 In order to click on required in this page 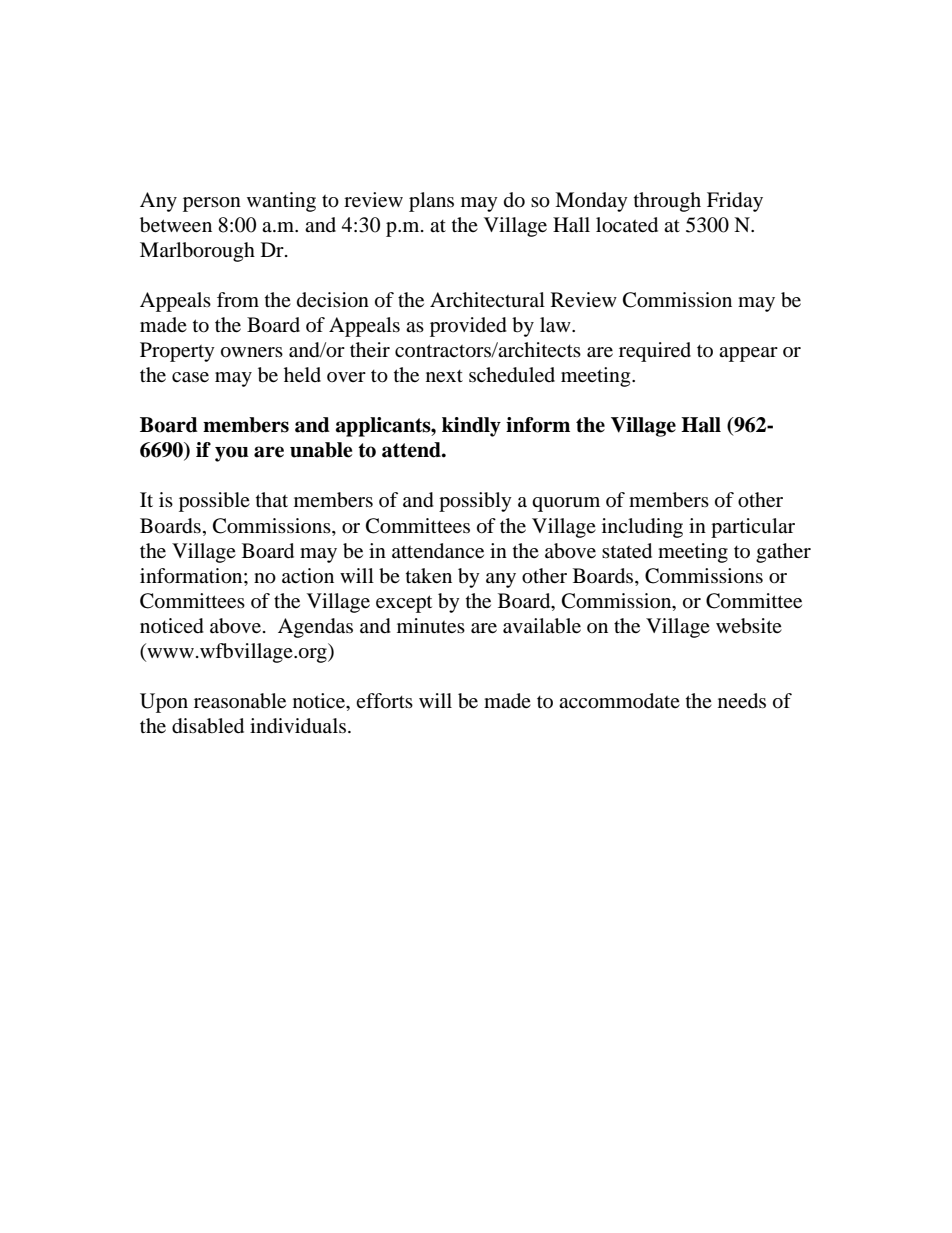, I will do `click(655, 352)`.
